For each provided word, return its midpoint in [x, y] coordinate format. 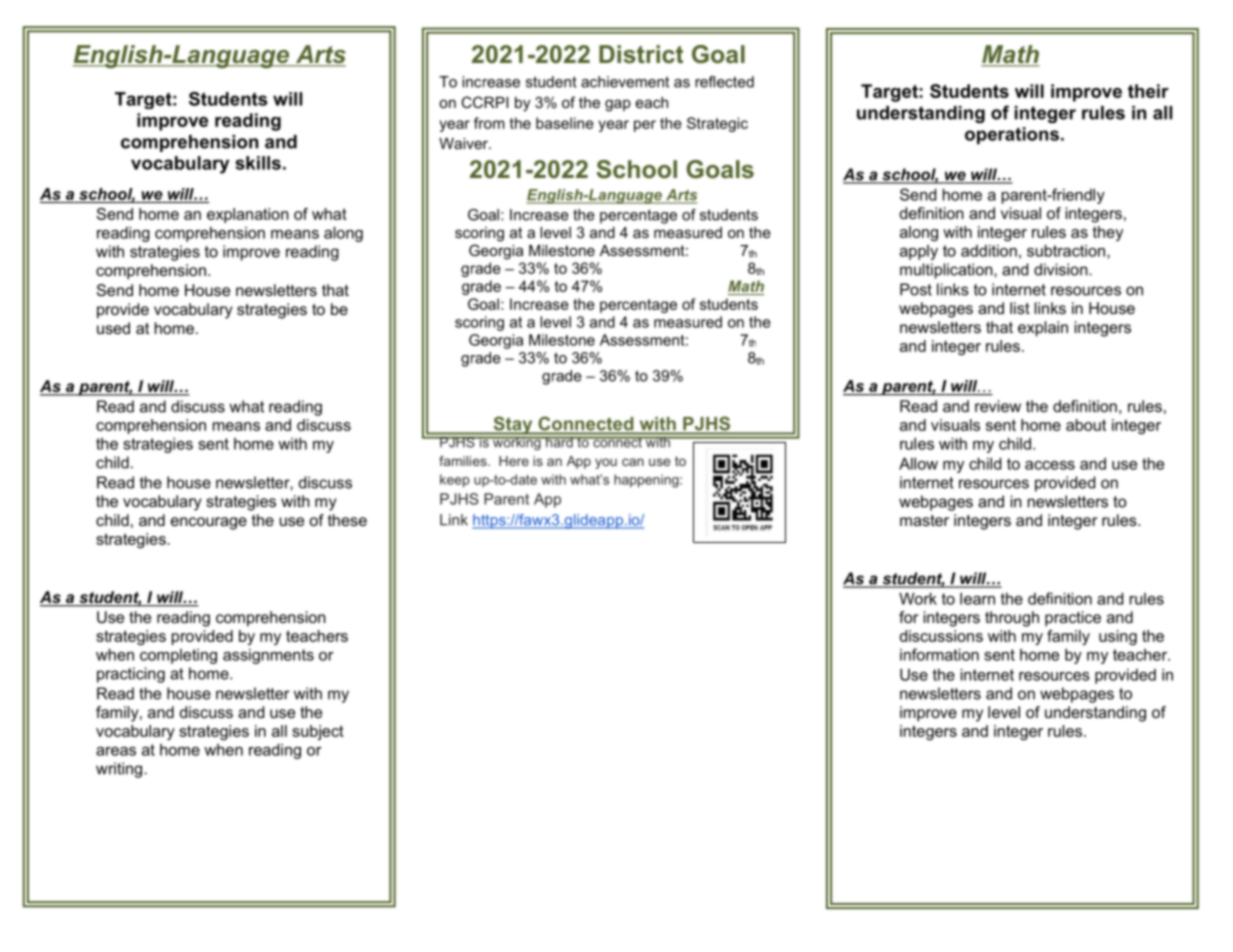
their [1148, 91]
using [1118, 637]
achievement [625, 82]
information [939, 654]
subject [318, 732]
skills [258, 163]
